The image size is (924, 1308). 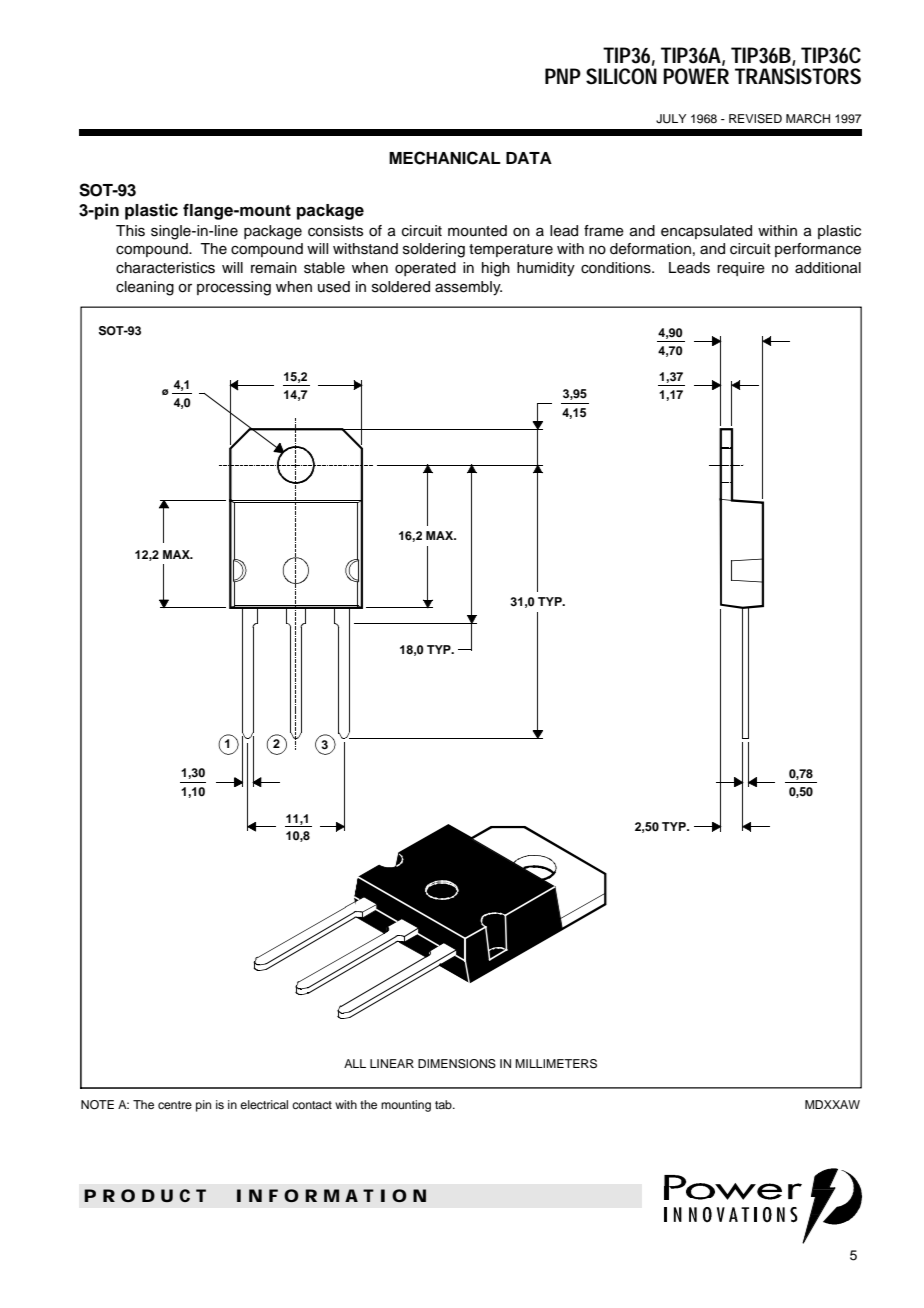 I want to click on This, so click(x=130, y=231).
